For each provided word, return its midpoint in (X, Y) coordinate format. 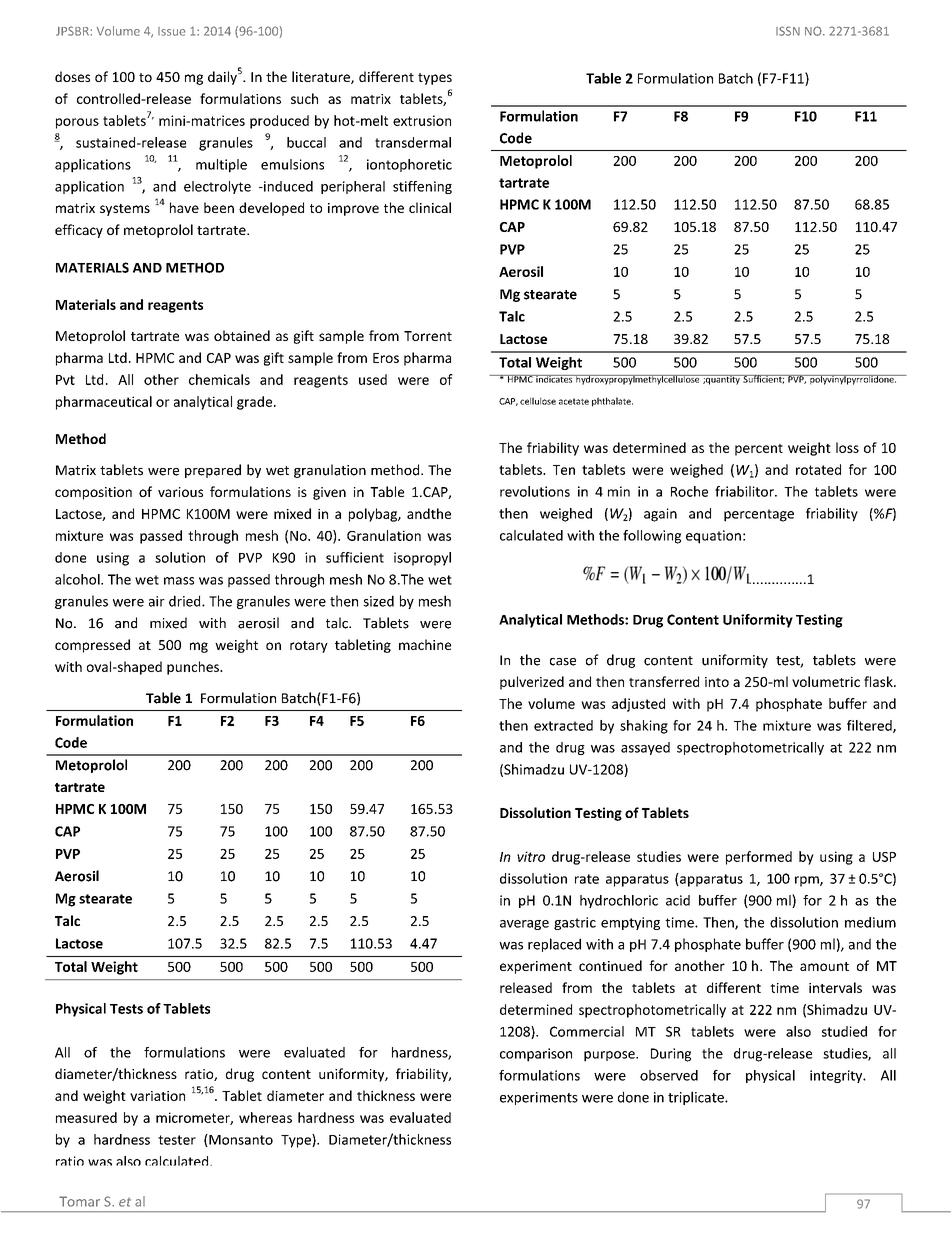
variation (157, 1096)
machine (425, 644)
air (157, 601)
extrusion (422, 120)
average (524, 925)
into (717, 682)
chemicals (219, 379)
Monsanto (240, 1140)
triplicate (697, 1098)
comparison (536, 1055)
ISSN (788, 31)
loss (847, 447)
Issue (171, 31)
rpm (808, 881)
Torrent (428, 336)
